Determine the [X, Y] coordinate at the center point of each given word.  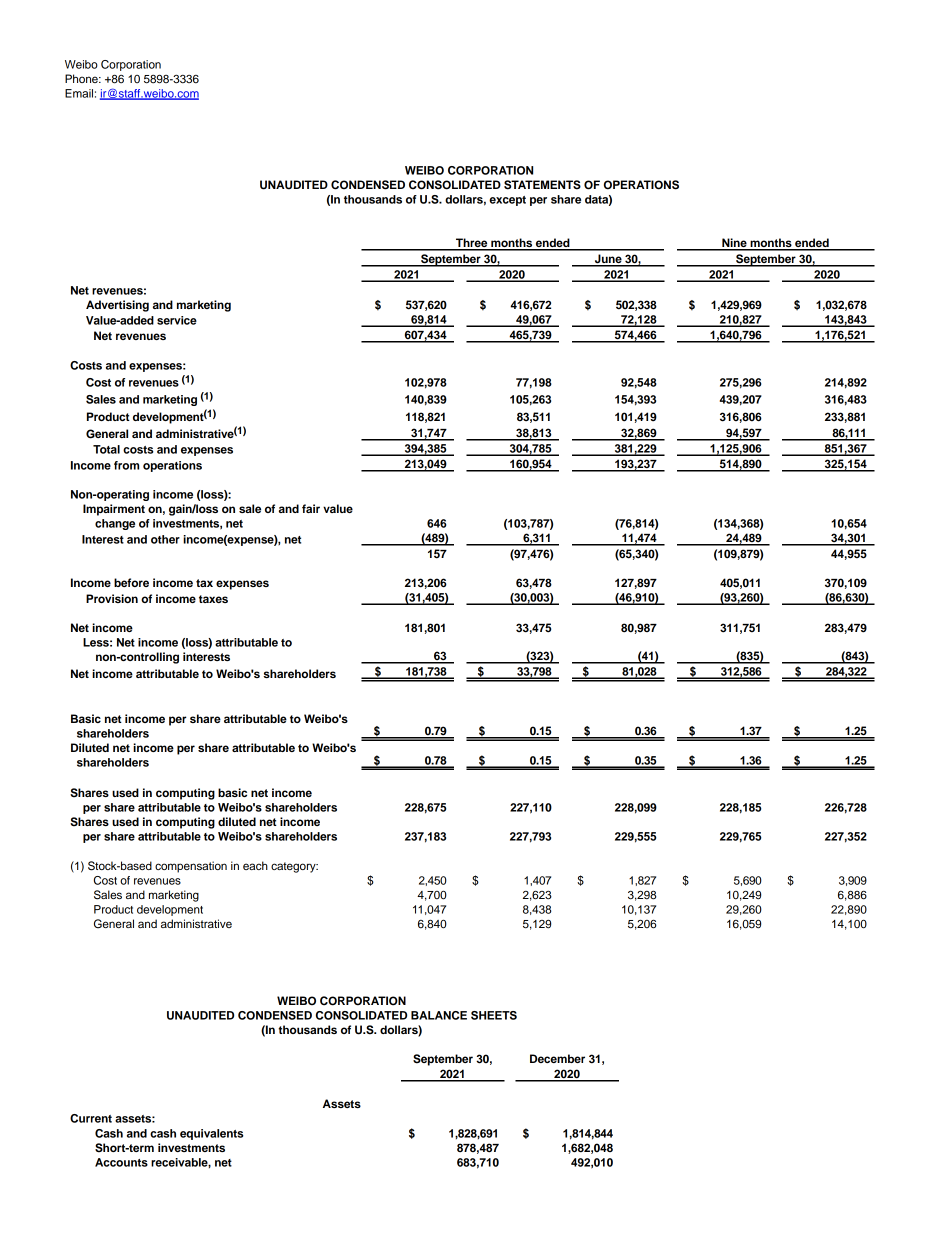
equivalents [212, 1134]
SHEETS [494, 1015]
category [294, 867]
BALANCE [439, 1015]
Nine [734, 244]
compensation [191, 867]
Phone [82, 78]
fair [311, 508]
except [507, 201]
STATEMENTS [542, 185]
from [126, 465]
